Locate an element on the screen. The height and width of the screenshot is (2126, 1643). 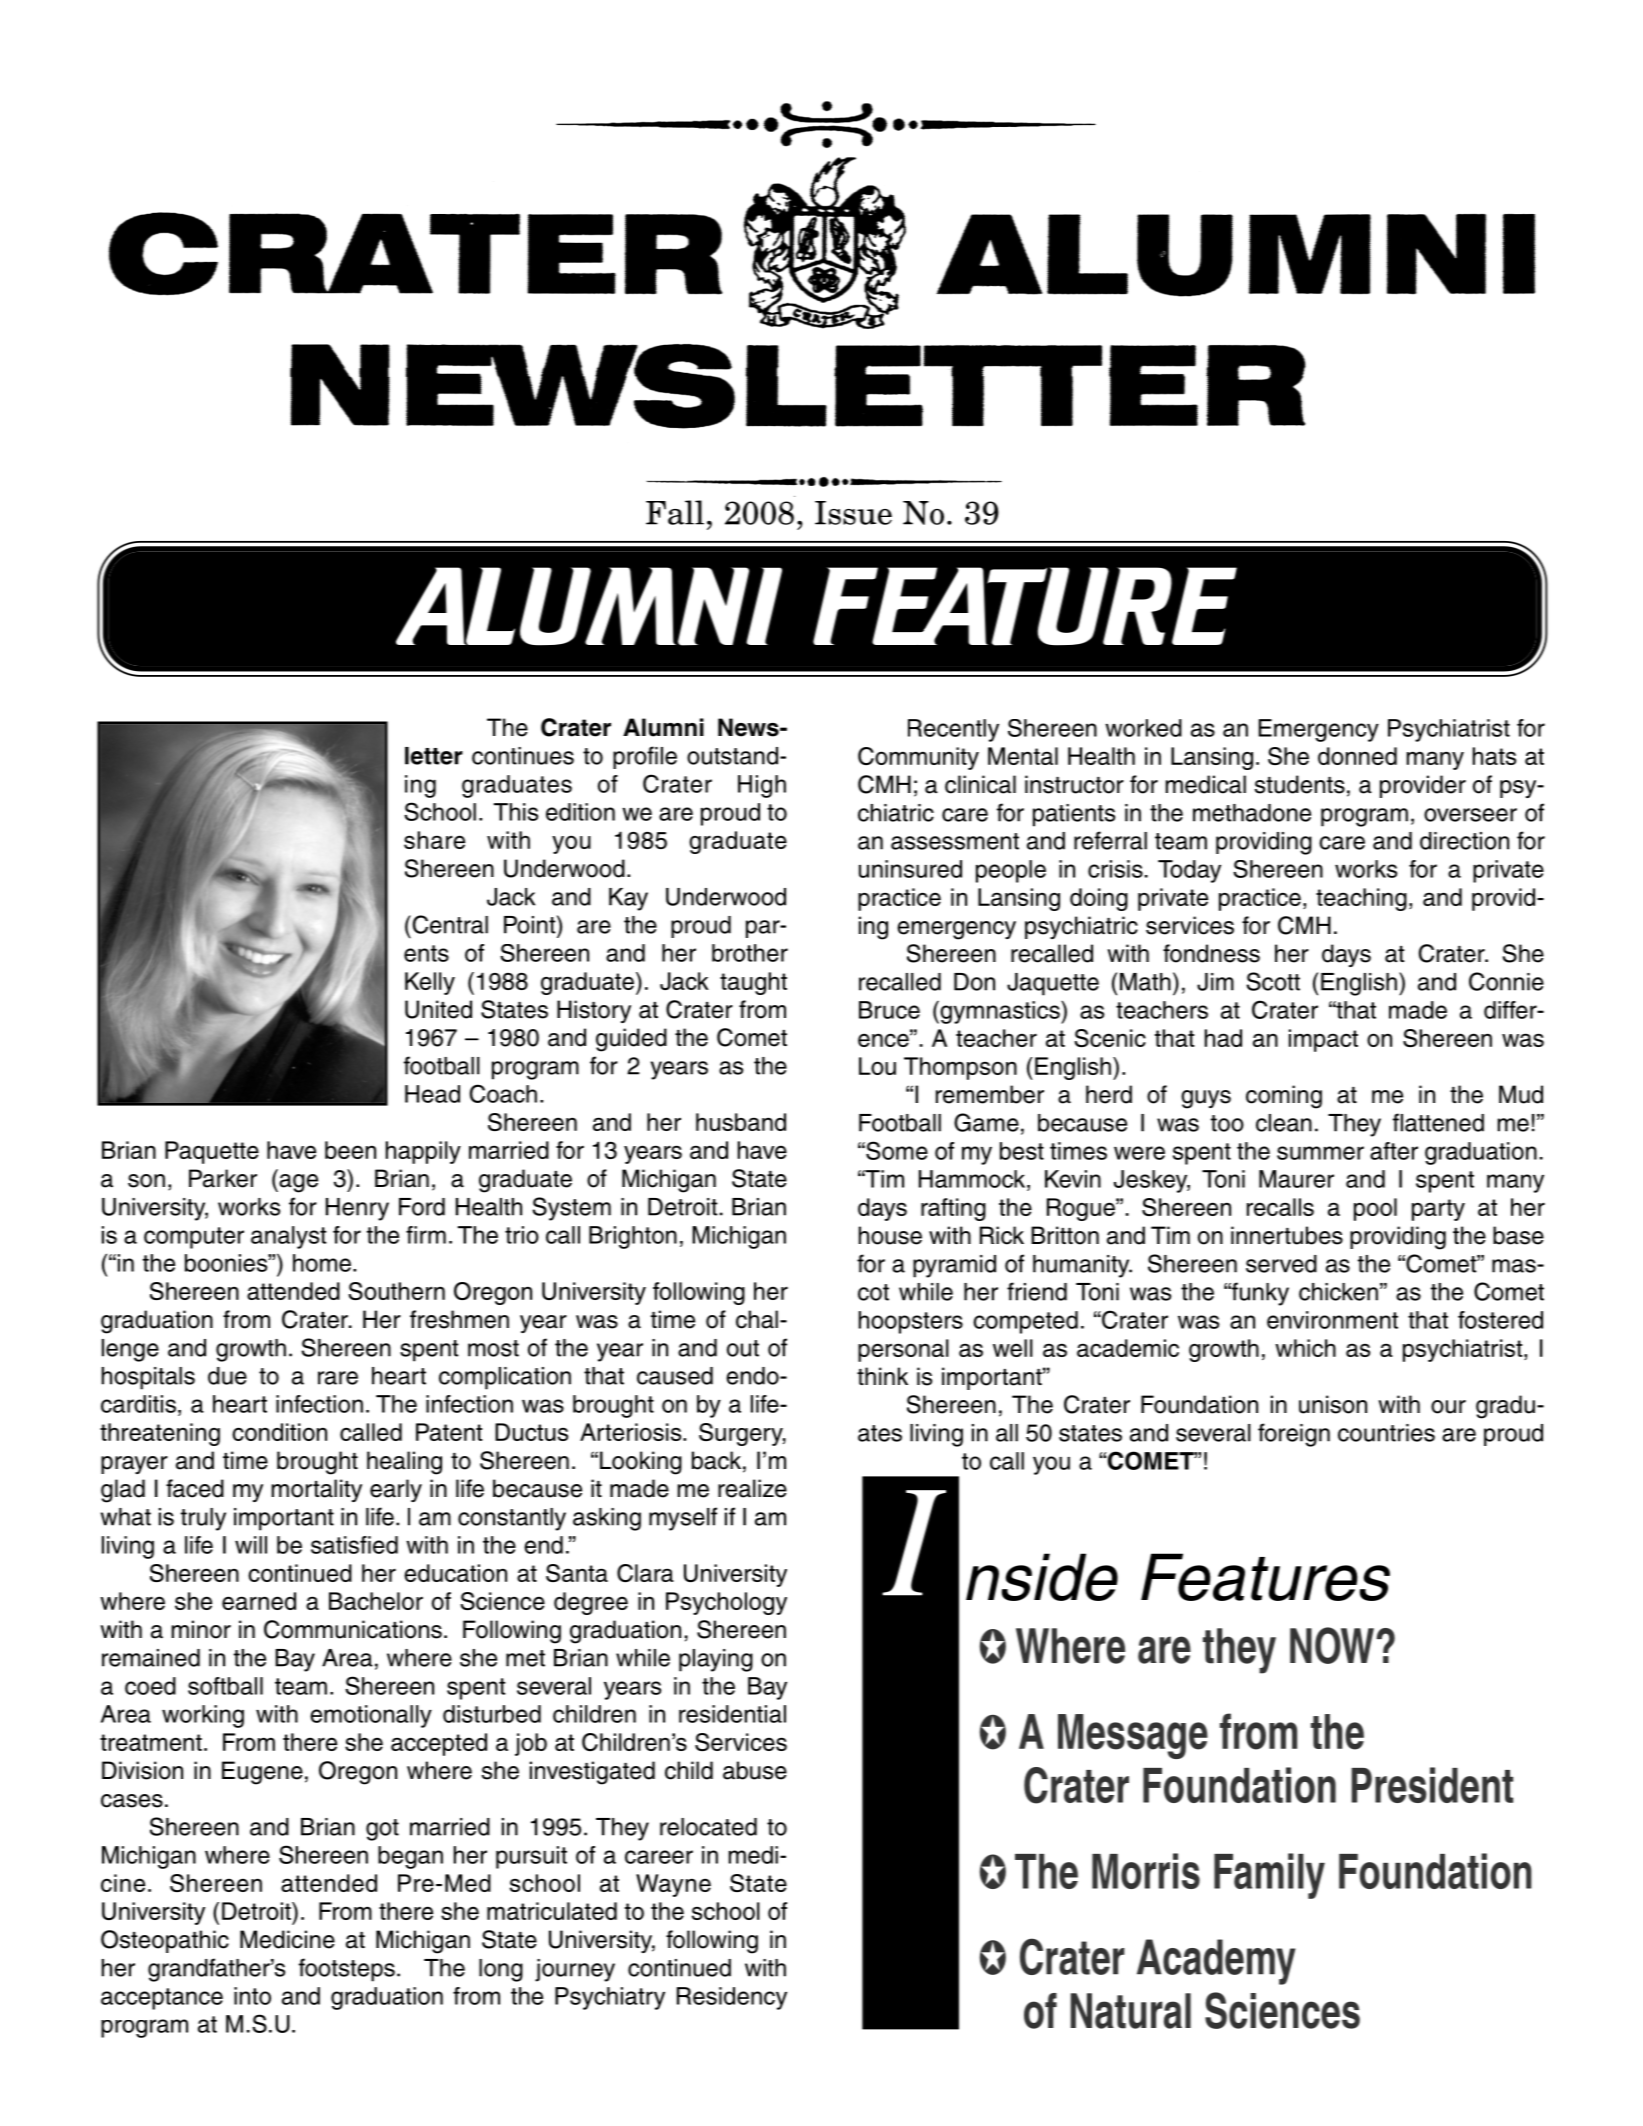
Academy is located at coordinates (1216, 1962).
